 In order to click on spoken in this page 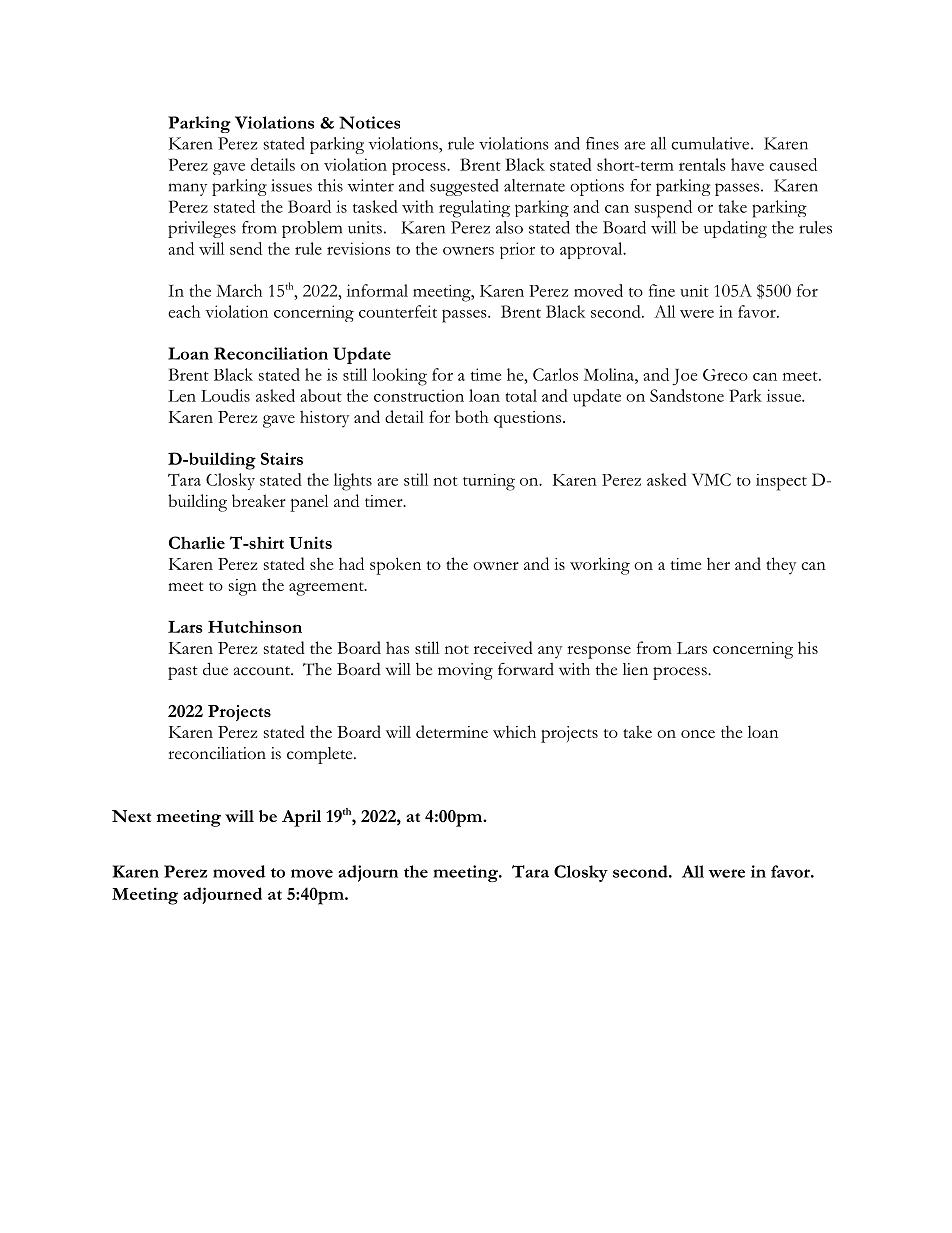, I will do `click(395, 566)`.
